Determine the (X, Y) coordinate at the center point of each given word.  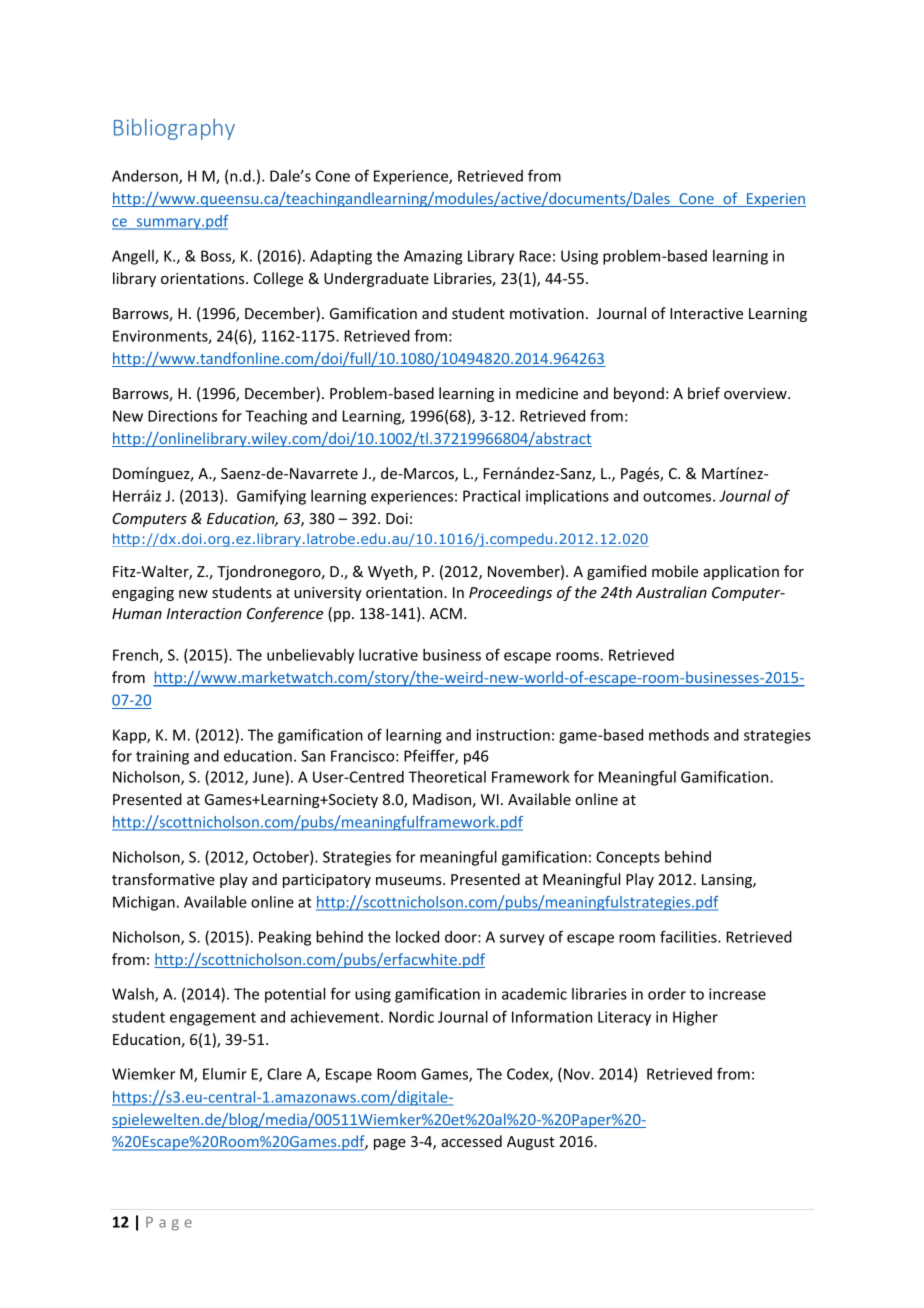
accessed (471, 1141)
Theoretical (447, 777)
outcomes (678, 496)
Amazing (433, 257)
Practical (491, 496)
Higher (695, 1018)
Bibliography (174, 129)
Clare (284, 1074)
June (268, 777)
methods (679, 735)
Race (535, 256)
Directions (182, 416)
